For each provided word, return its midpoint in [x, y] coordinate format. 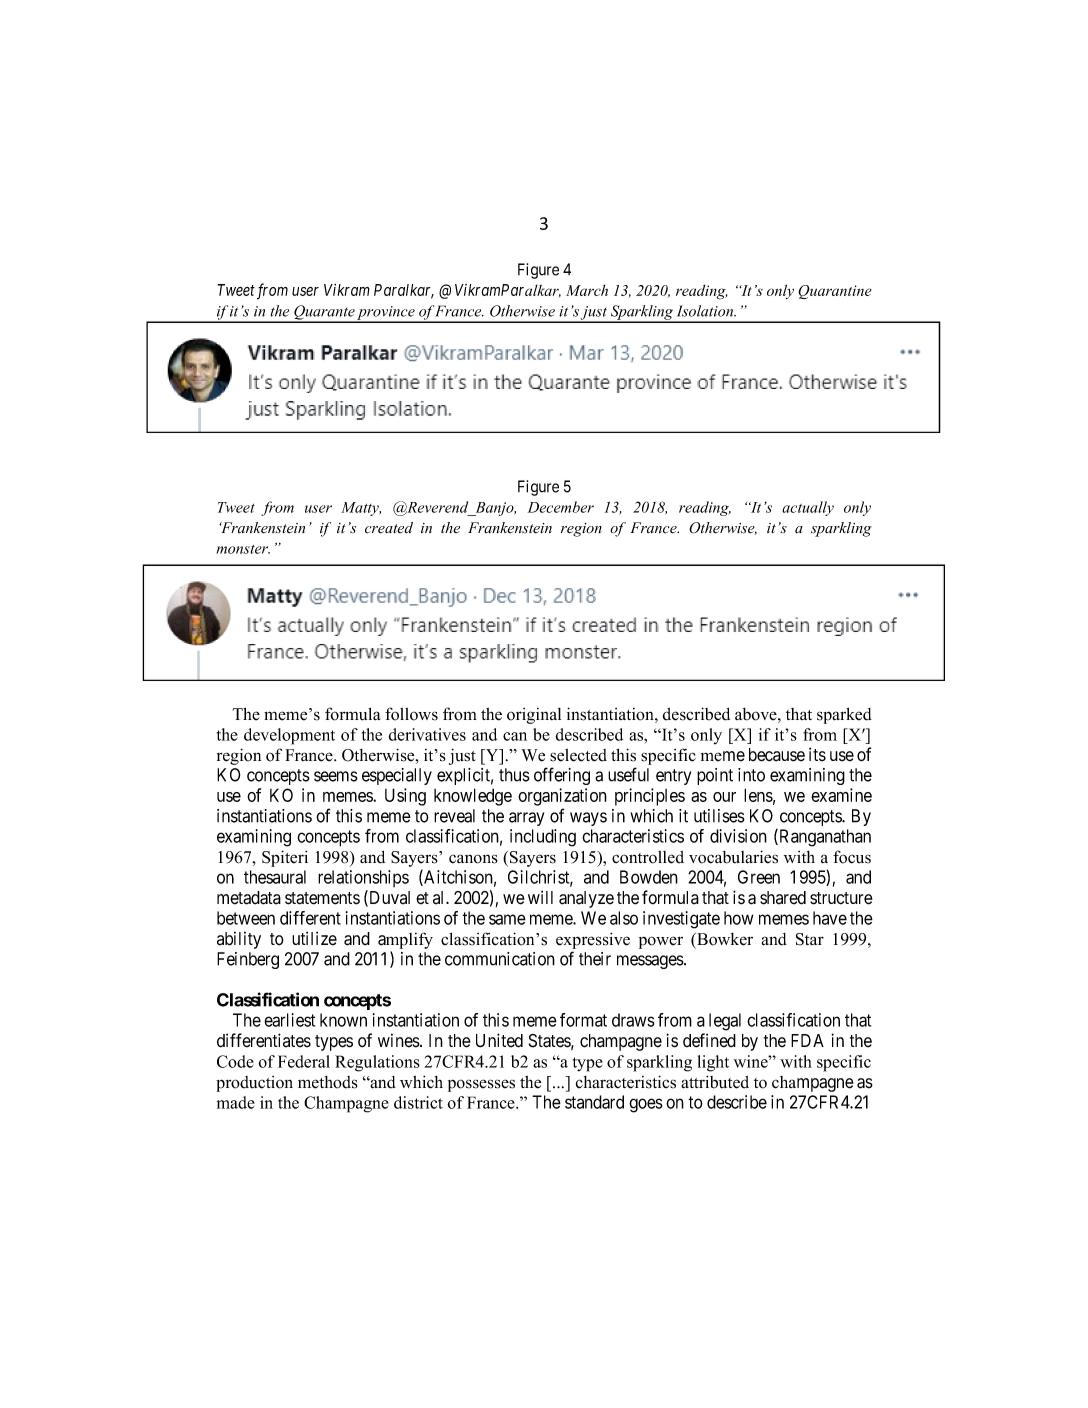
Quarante [324, 313]
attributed [715, 1082]
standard [594, 1102]
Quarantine [835, 292]
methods [328, 1082]
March [587, 290]
